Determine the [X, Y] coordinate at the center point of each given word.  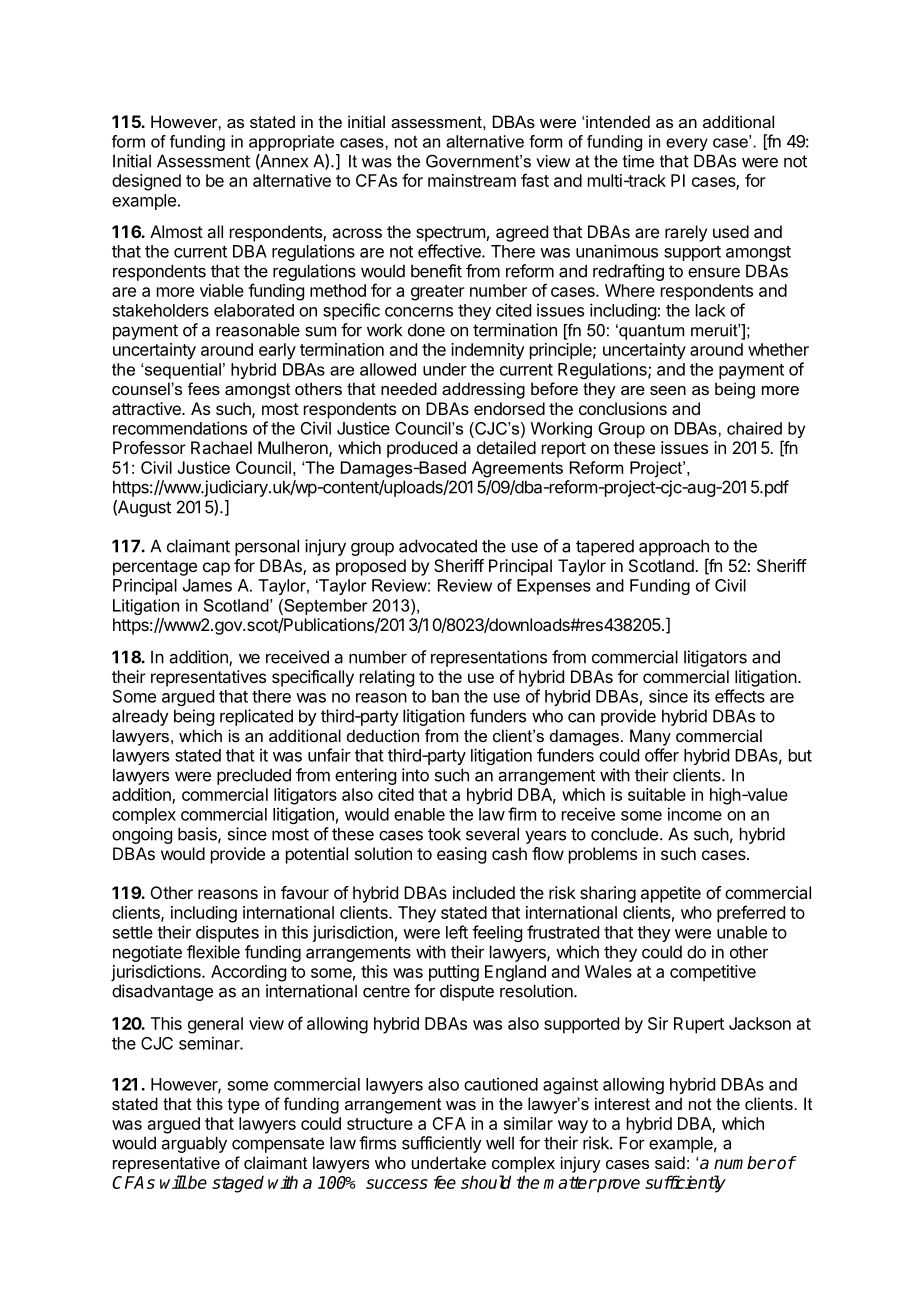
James [207, 585]
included [484, 892]
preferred [751, 914]
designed [146, 182]
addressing [483, 390]
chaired [754, 428]
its [702, 696]
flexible [213, 952]
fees [204, 388]
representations [489, 658]
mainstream [472, 180]
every [687, 144]
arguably [194, 1144]
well [500, 1143]
